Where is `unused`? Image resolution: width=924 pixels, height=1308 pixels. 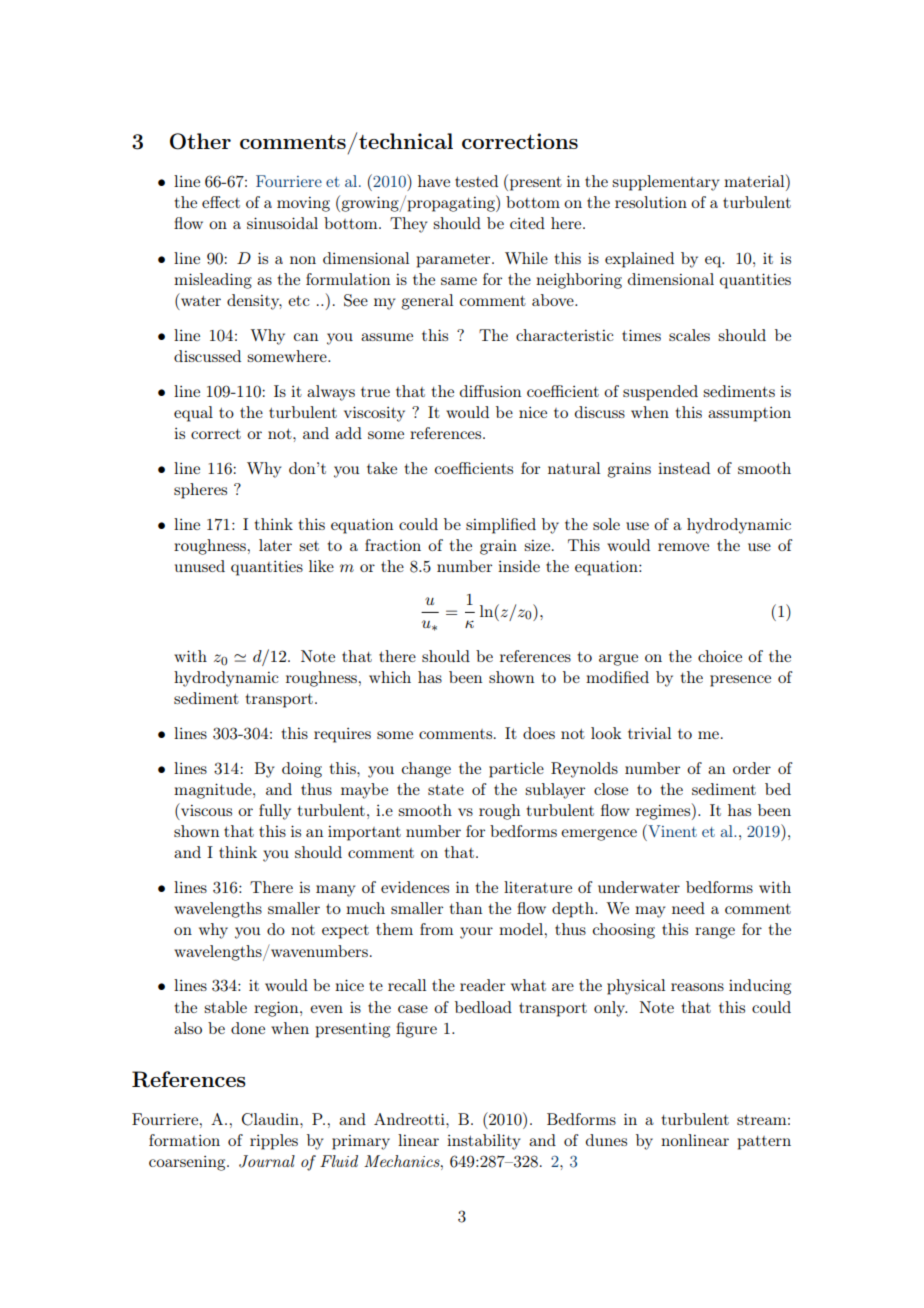 unused is located at coordinates (200, 566).
